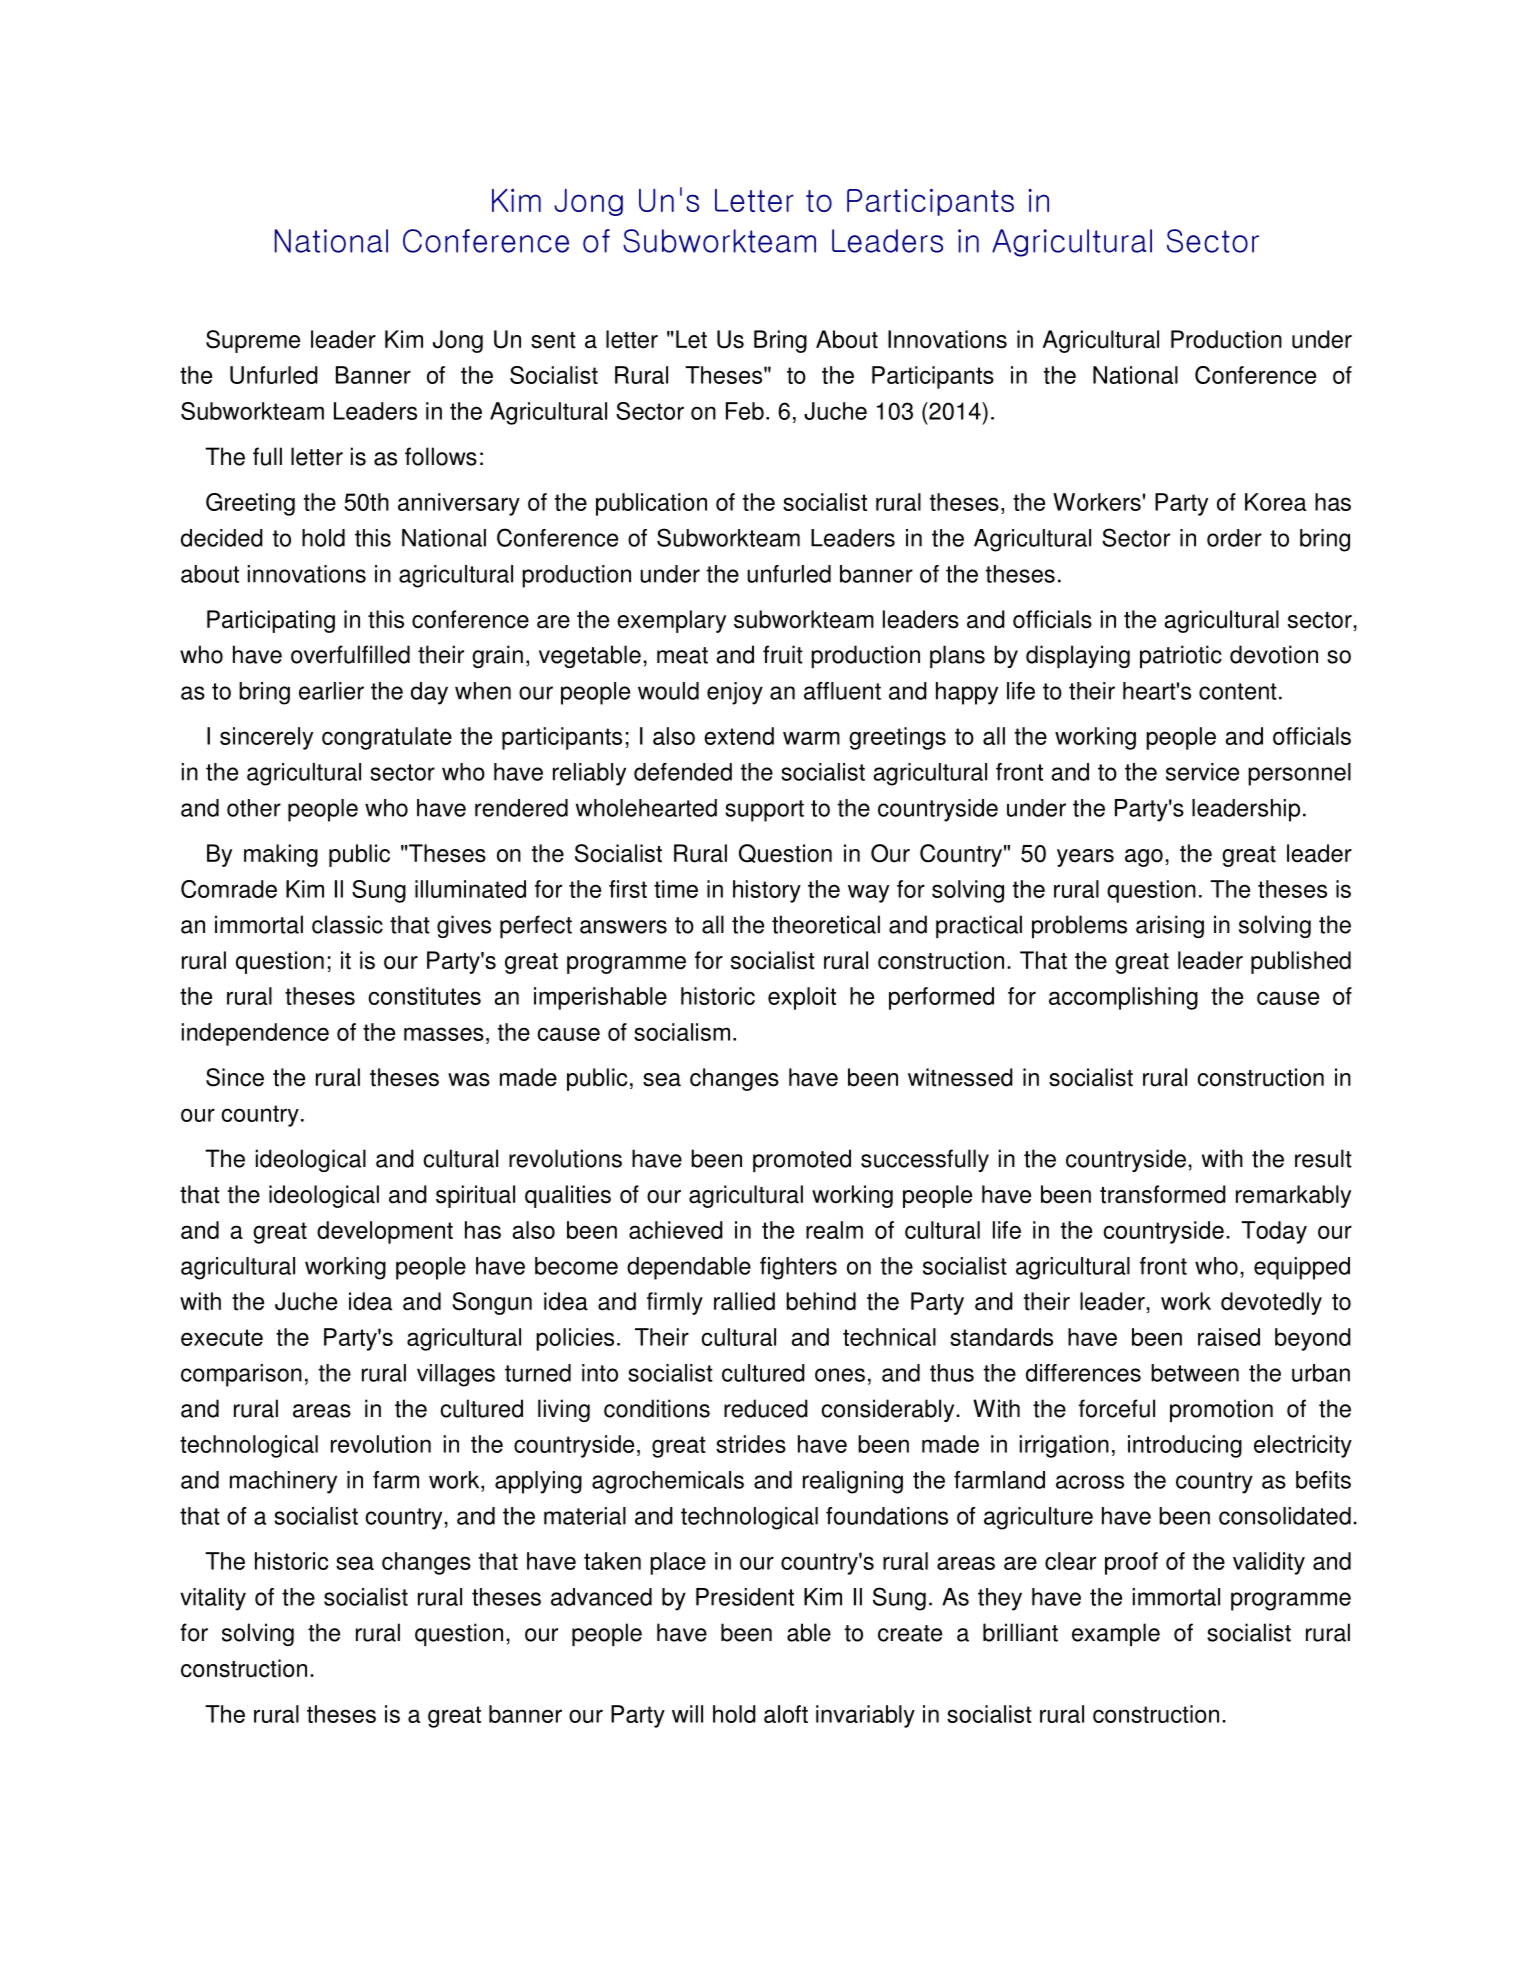 Image resolution: width=1532 pixels, height=1983 pixels. Describe the element at coordinates (253, 341) in the screenshot. I see `Supreme` at that location.
